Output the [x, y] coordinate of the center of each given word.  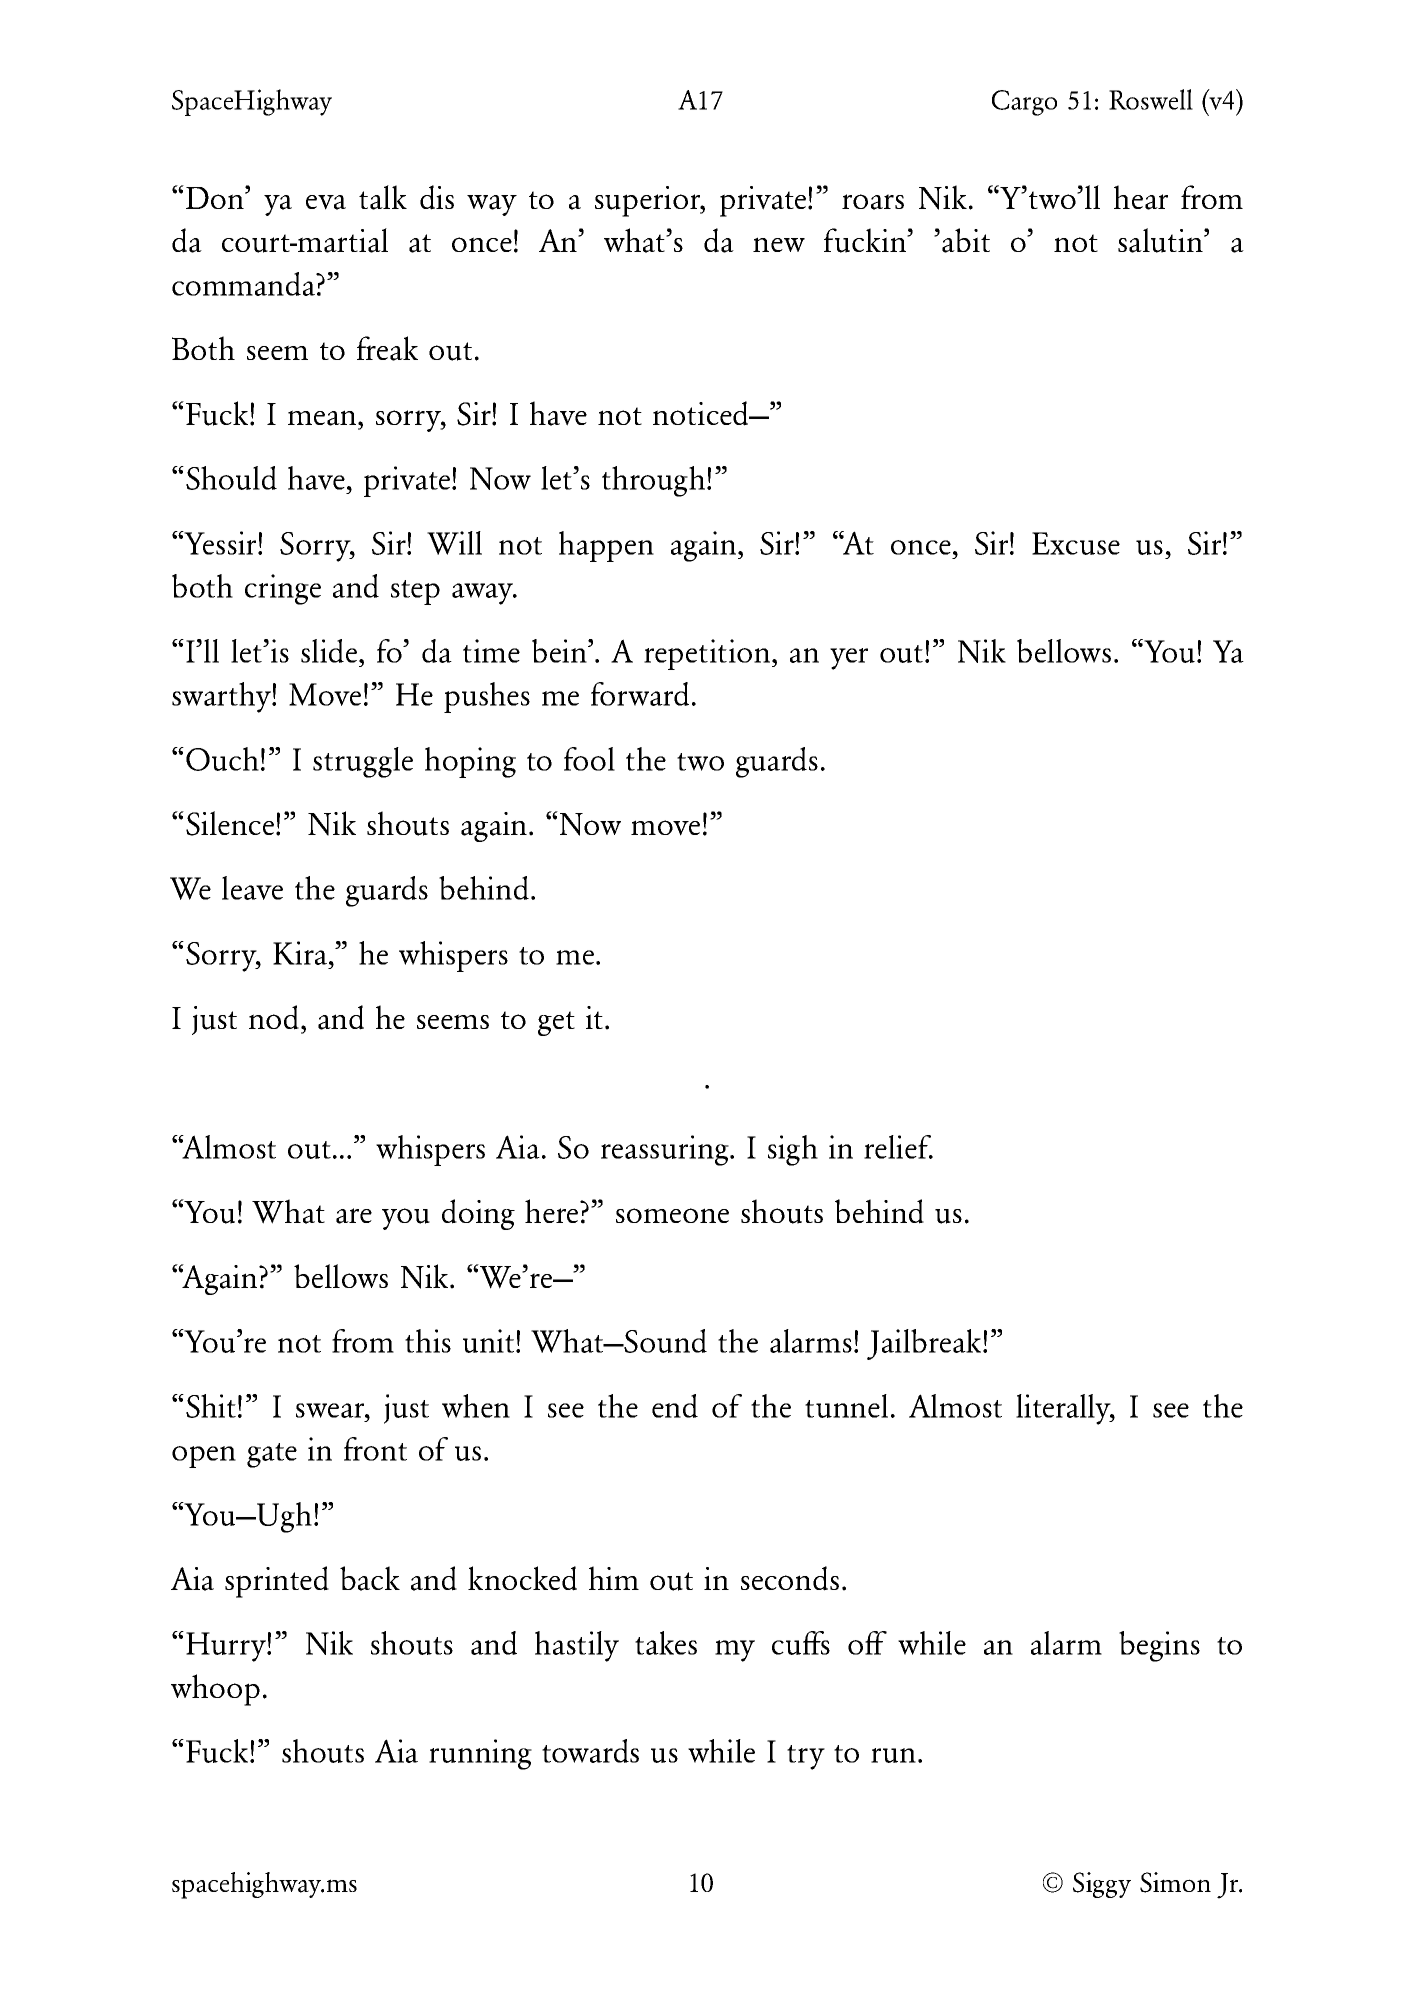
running [480, 1754]
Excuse [1076, 543]
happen [606, 546]
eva [326, 202]
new [779, 244]
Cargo [1024, 103]
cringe [283, 589]
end [675, 1406]
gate [272, 1455]
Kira [301, 953]
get [556, 1023]
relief [898, 1147]
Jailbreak [925, 1344]
